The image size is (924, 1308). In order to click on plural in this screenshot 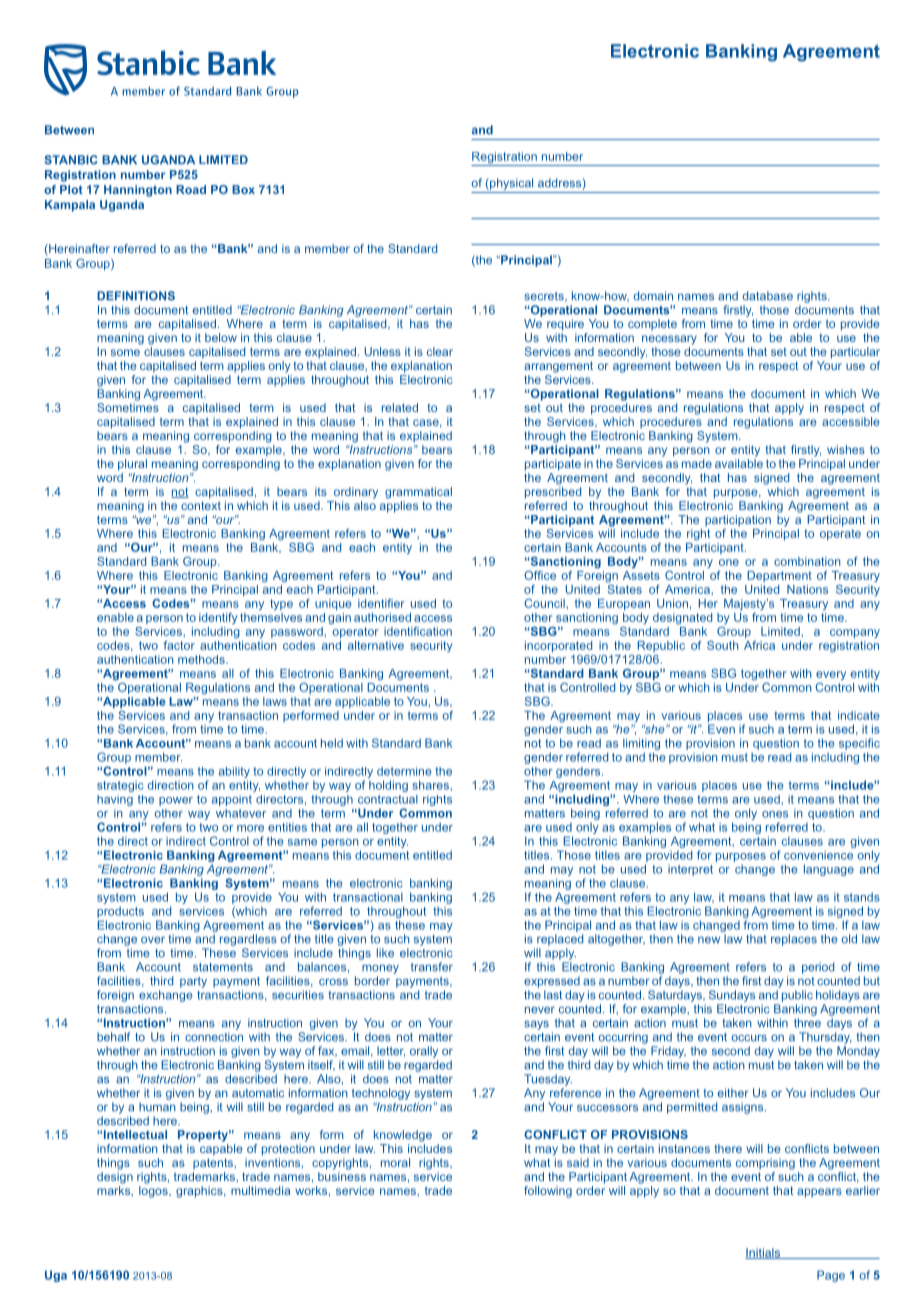, I will do `click(132, 465)`.
